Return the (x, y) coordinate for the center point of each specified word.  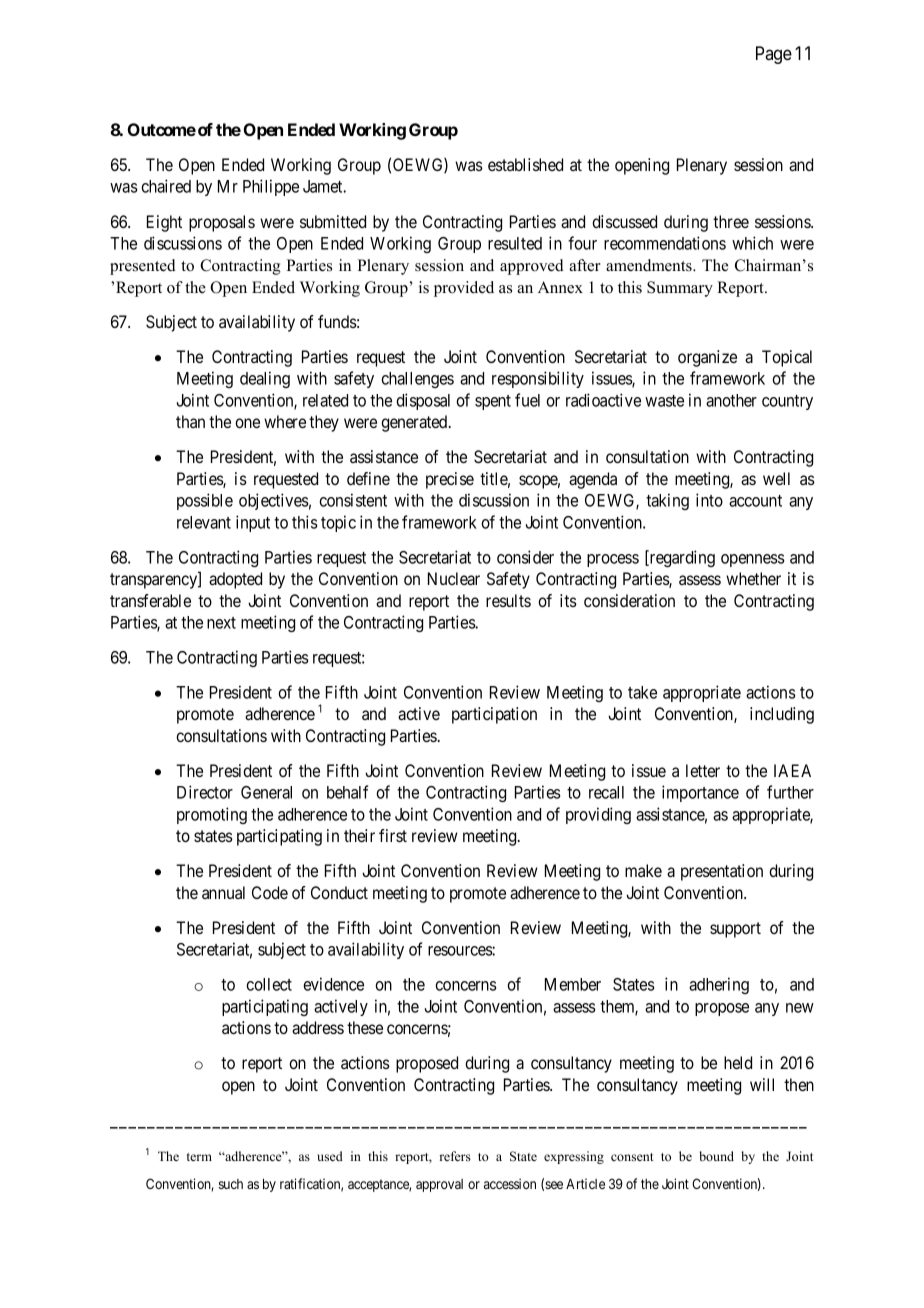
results (508, 600)
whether (753, 578)
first (393, 835)
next (221, 623)
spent (493, 402)
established (525, 164)
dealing (265, 379)
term (199, 1157)
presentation (722, 872)
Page (774, 55)
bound (716, 1156)
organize (707, 358)
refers (455, 1156)
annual (223, 892)
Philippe (271, 187)
